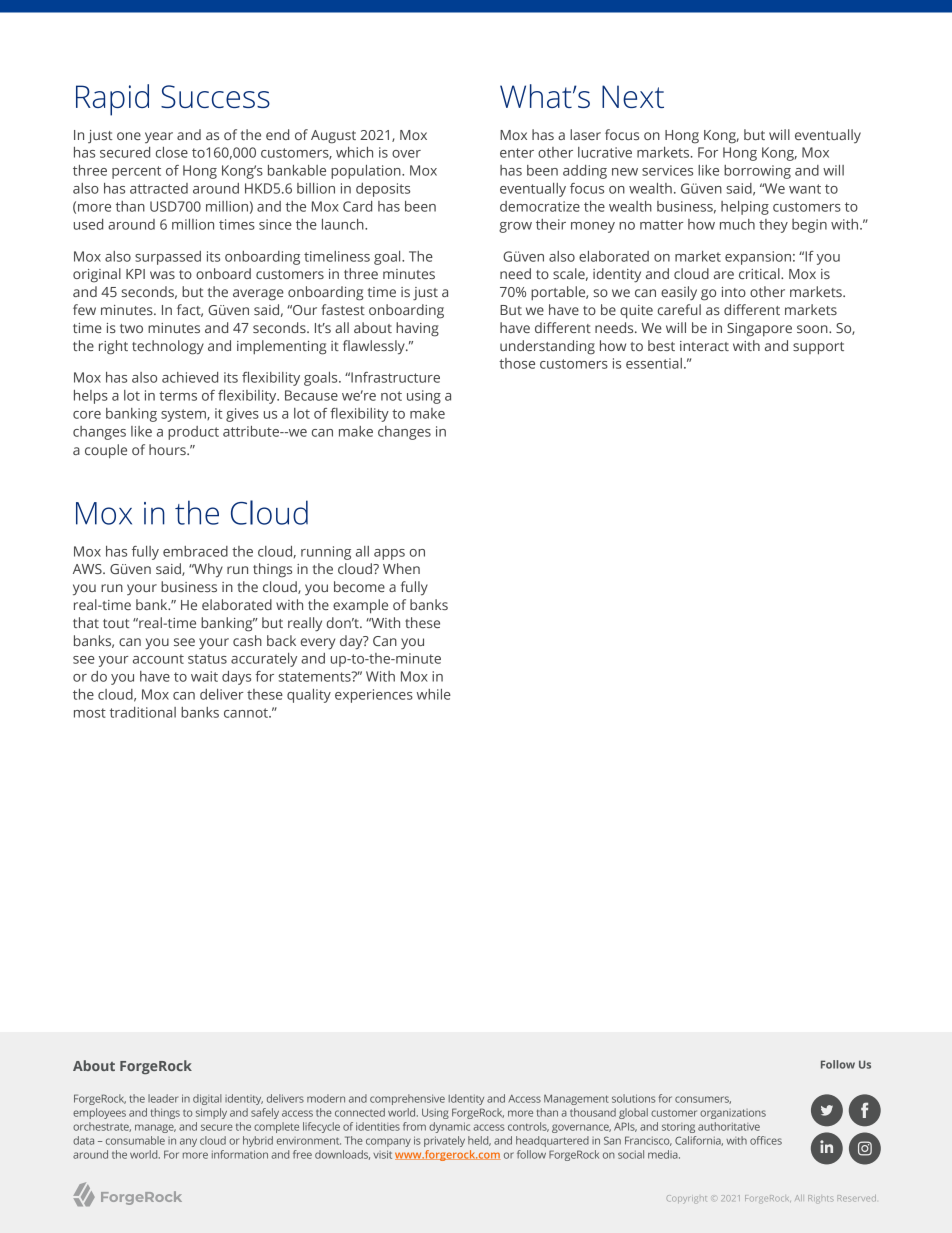 This screenshot has width=952, height=1233. What do you see at coordinates (757, 172) in the screenshot?
I see `borrowing` at bounding box center [757, 172].
